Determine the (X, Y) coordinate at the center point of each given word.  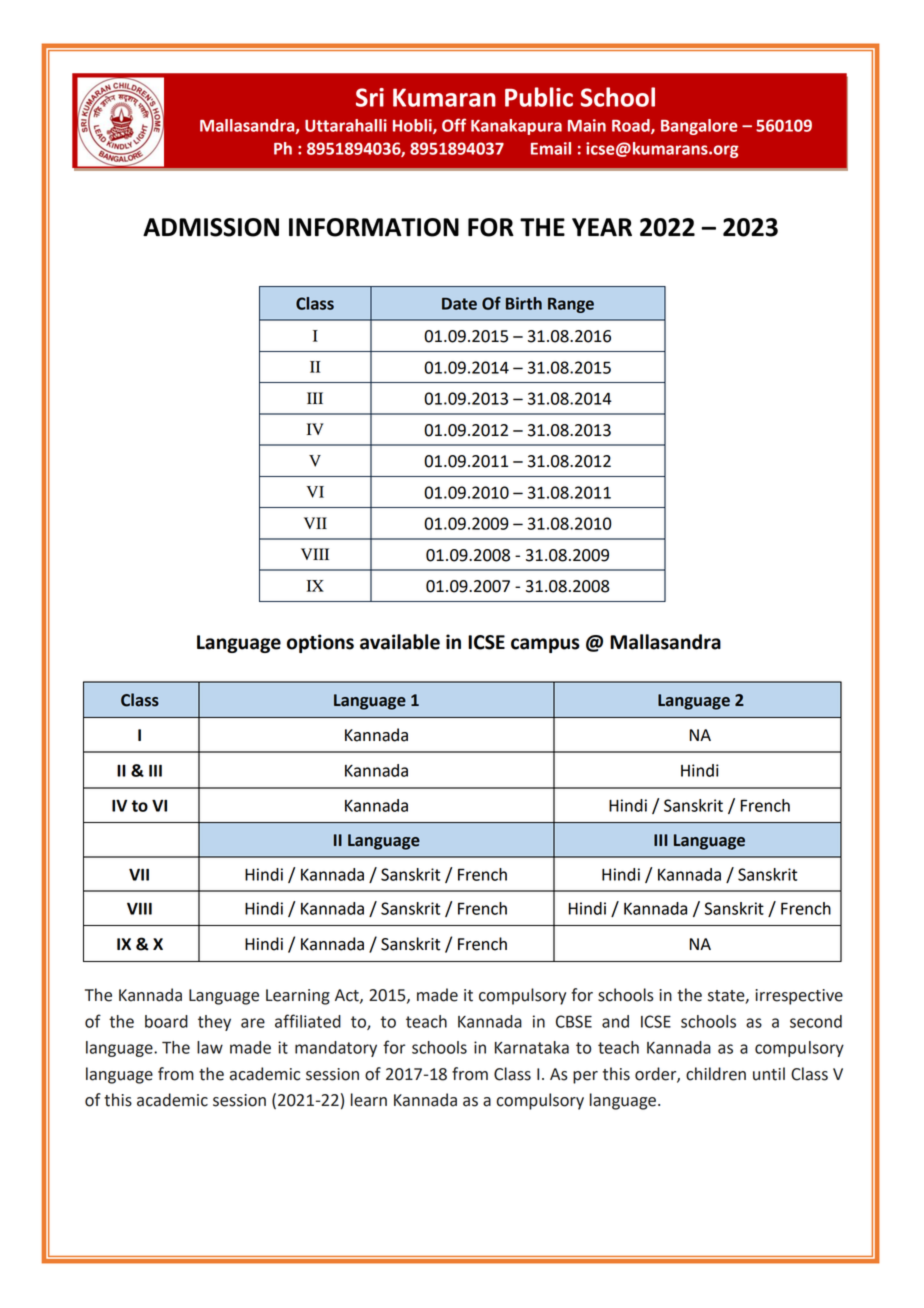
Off (454, 125)
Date (459, 304)
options (320, 643)
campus (545, 645)
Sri (370, 97)
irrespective (799, 997)
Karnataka (532, 1047)
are (253, 1023)
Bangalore (699, 127)
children (716, 1074)
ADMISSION (211, 227)
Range (571, 305)
